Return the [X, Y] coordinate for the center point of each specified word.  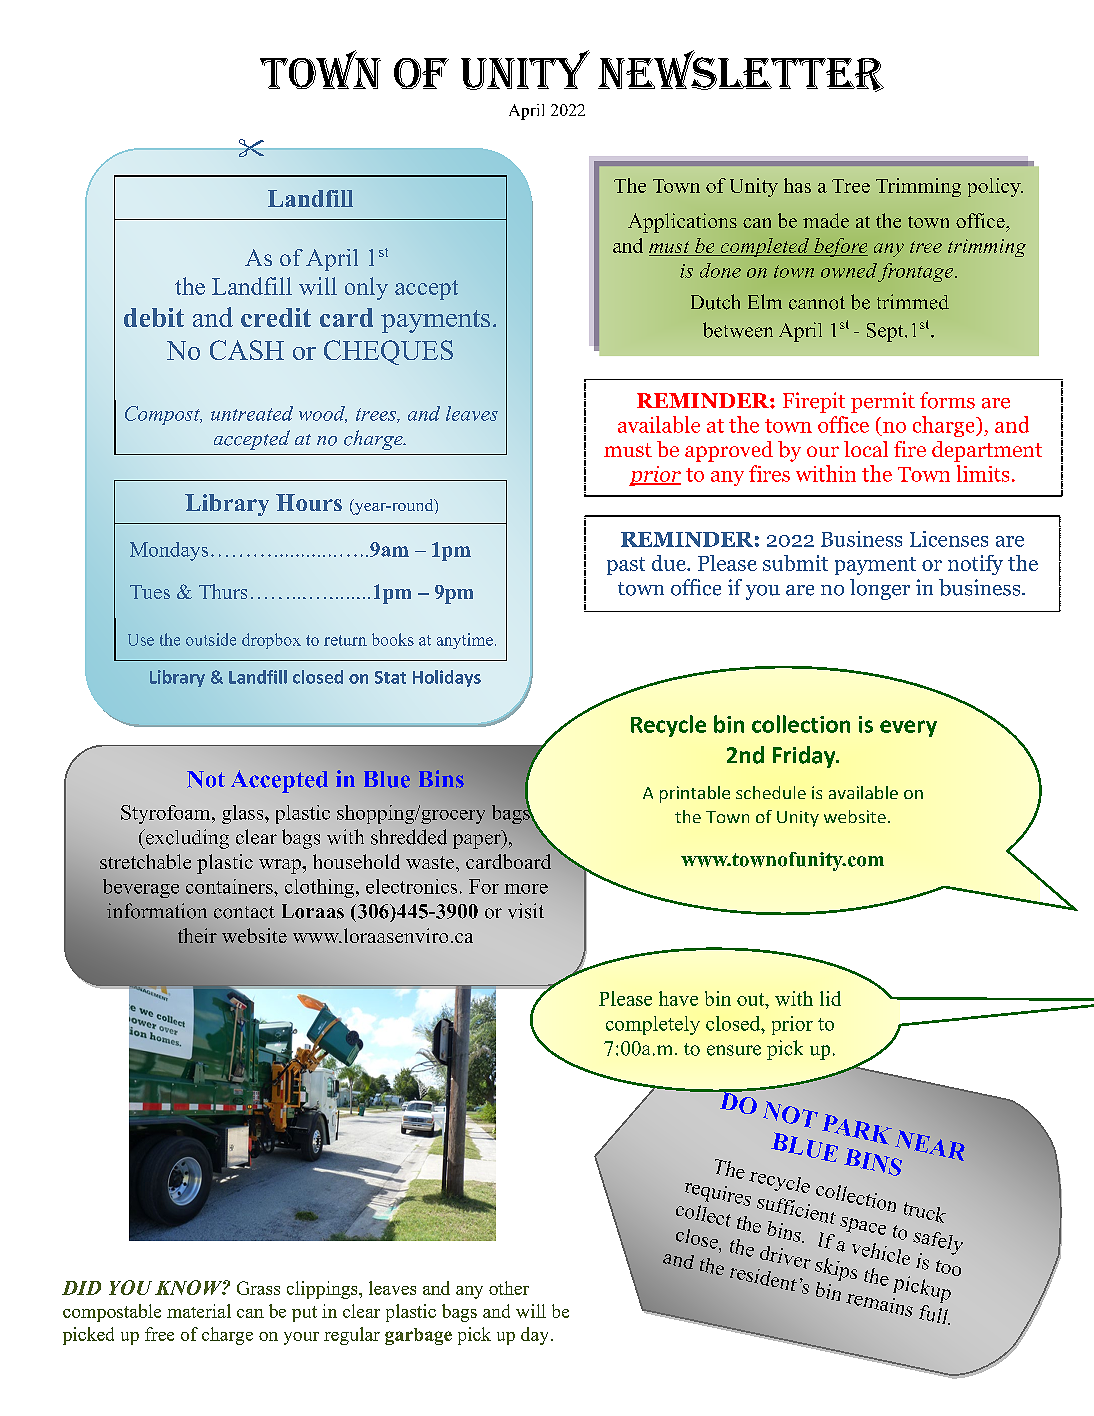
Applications [682, 223]
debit [154, 317]
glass [244, 814]
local [866, 449]
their [197, 935]
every [908, 728]
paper [478, 841]
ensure [734, 1050]
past [626, 566]
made [826, 220]
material [199, 1311]
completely [653, 1025]
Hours [309, 502]
